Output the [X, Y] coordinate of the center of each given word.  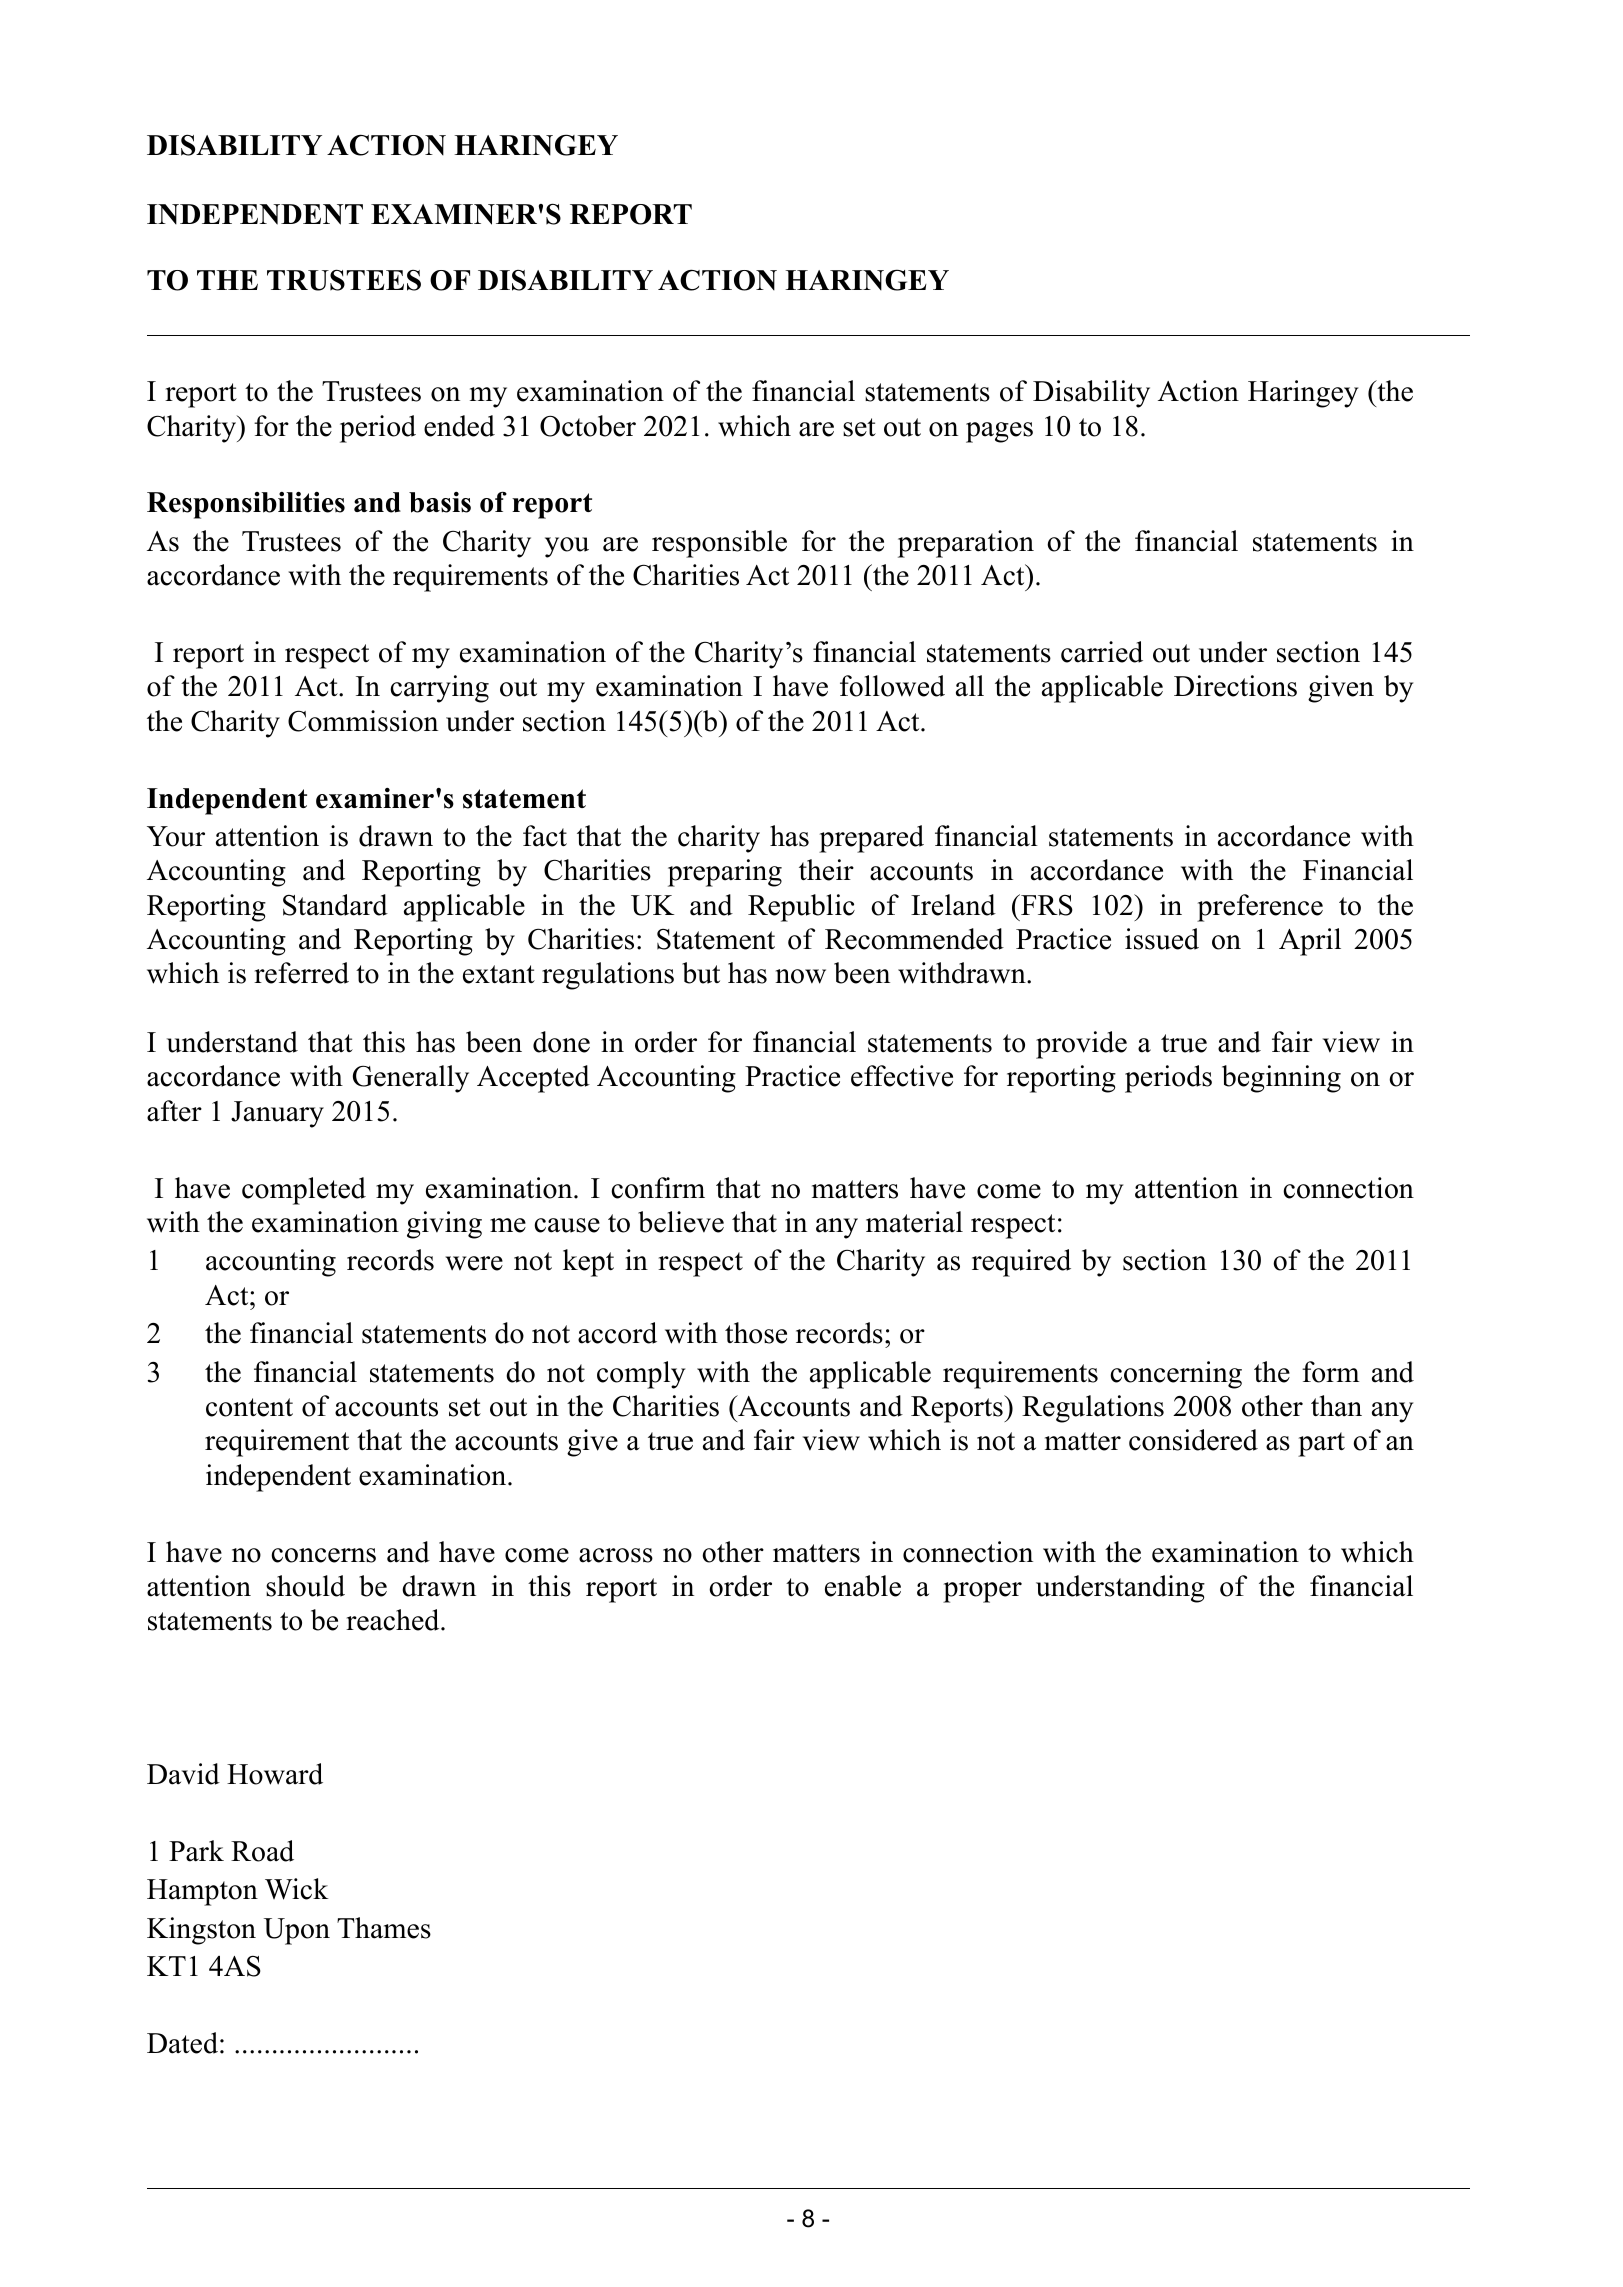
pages [999, 432]
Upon [297, 1931]
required [1021, 1263]
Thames [384, 1928]
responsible [719, 544]
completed [304, 1191]
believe [681, 1222]
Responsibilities [246, 505]
